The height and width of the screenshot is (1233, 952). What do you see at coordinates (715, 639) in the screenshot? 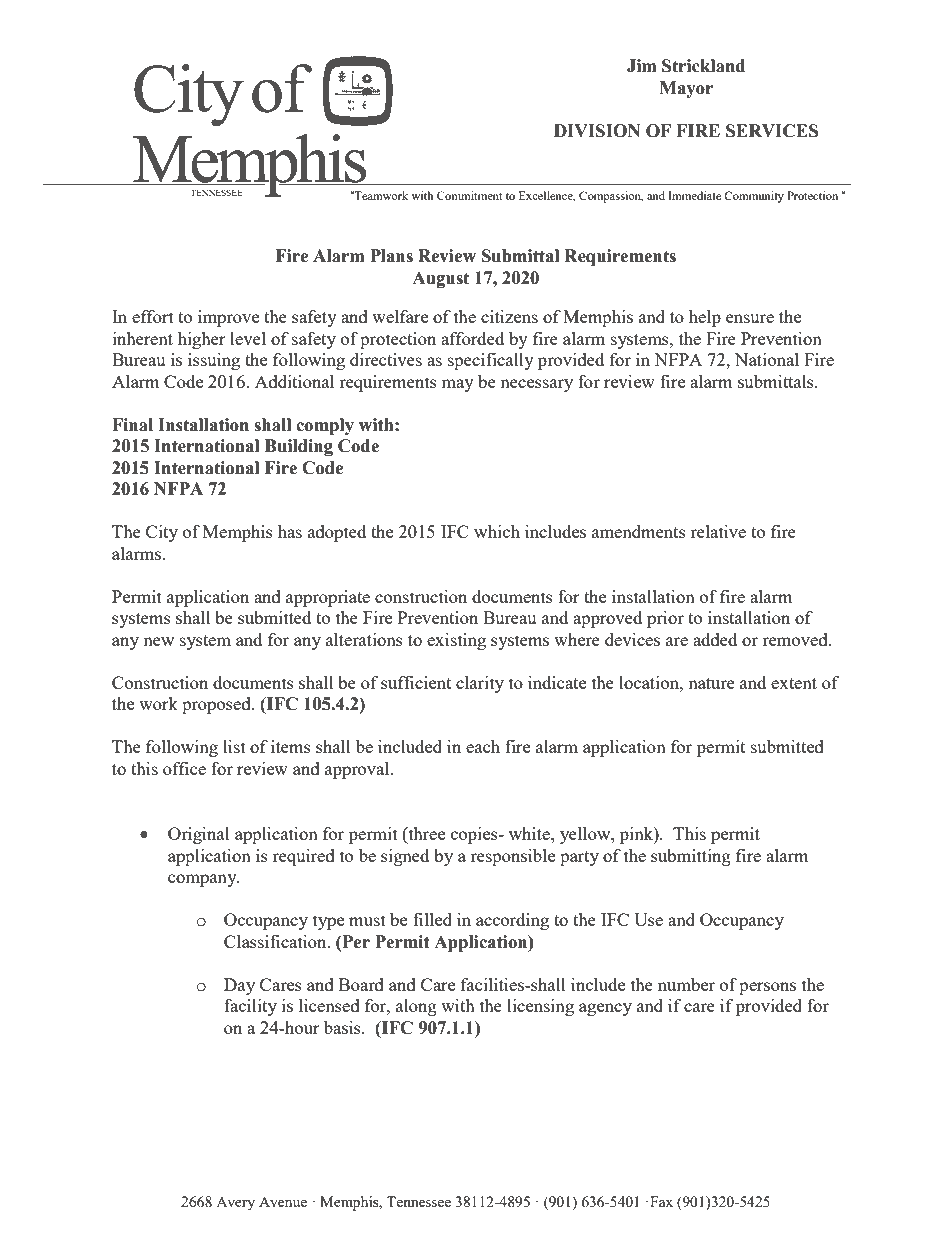
I see `added` at bounding box center [715, 639].
